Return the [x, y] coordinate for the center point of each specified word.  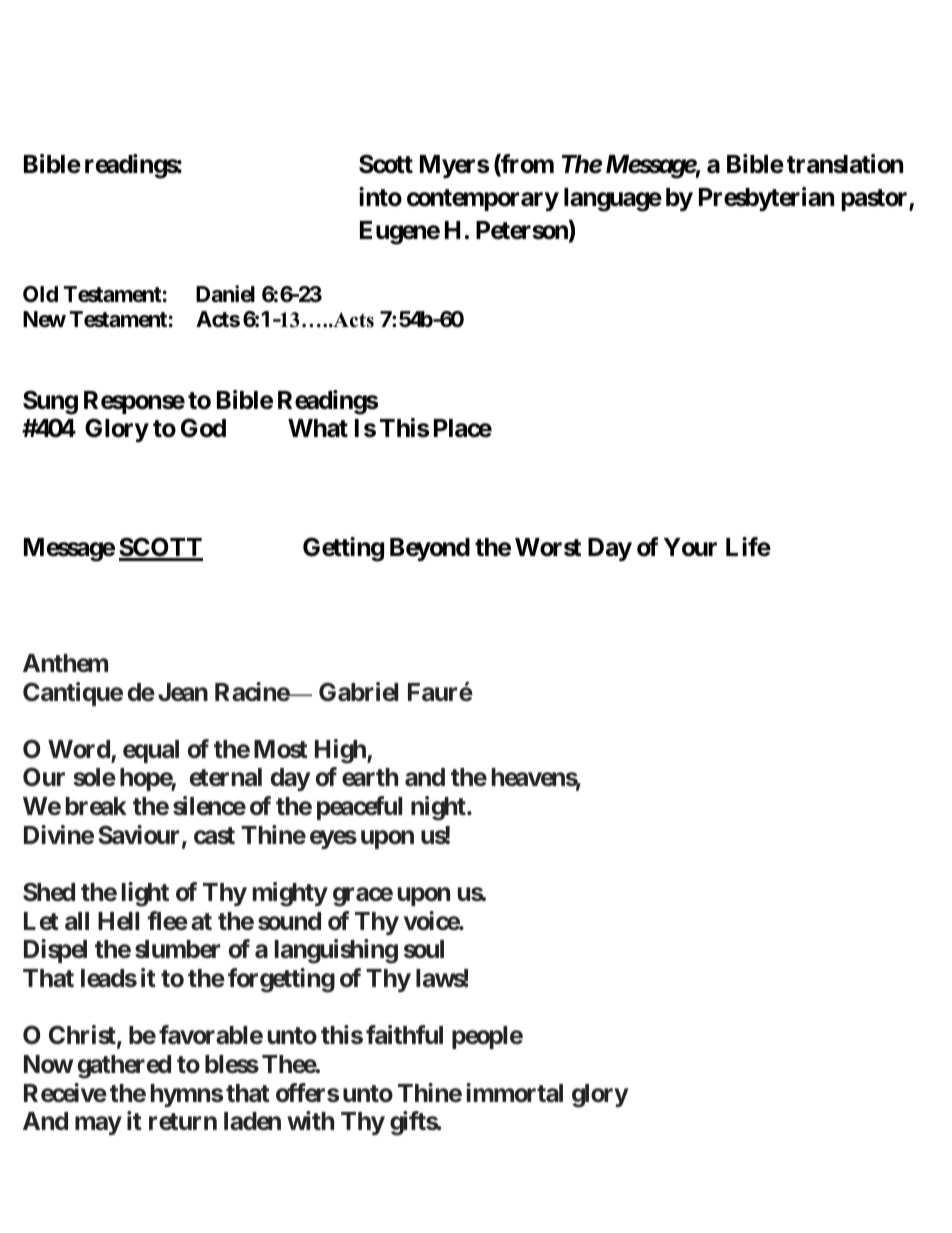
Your [690, 547]
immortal [514, 1093]
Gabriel [358, 692]
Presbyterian [766, 199]
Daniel [225, 294]
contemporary [483, 200]
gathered [124, 1067]
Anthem [65, 663]
